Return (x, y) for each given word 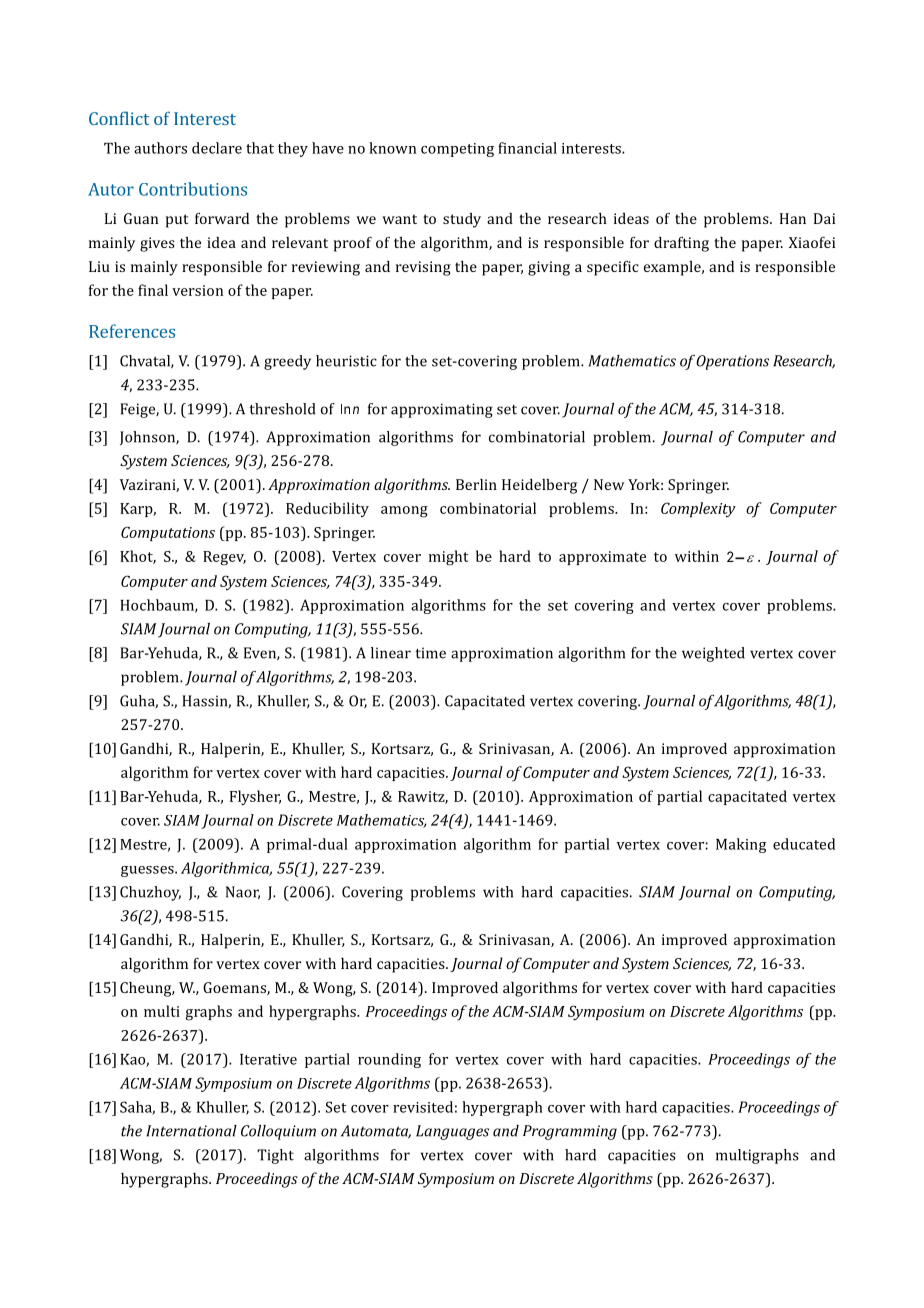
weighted (713, 654)
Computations (168, 533)
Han (793, 218)
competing (457, 150)
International (191, 1131)
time (430, 653)
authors (160, 148)
